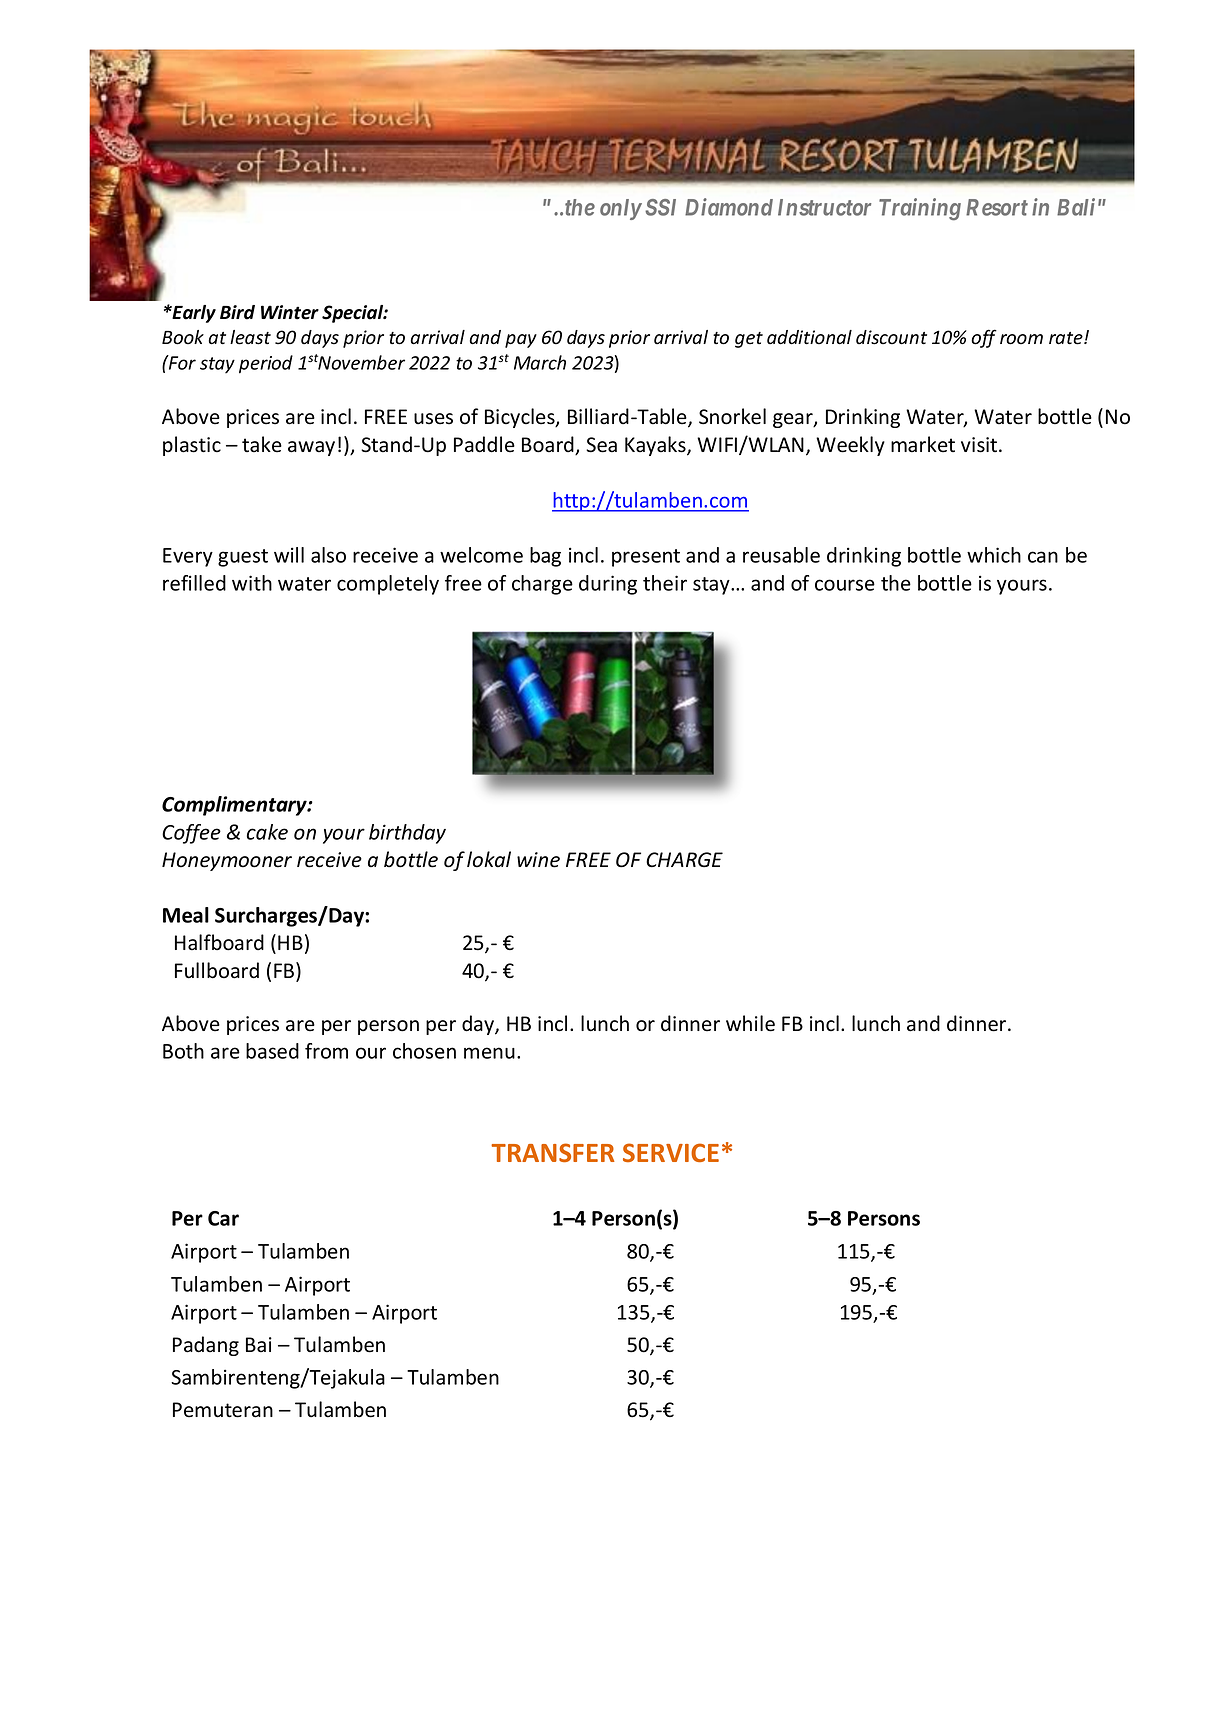  I want to click on Winter, so click(290, 312).
